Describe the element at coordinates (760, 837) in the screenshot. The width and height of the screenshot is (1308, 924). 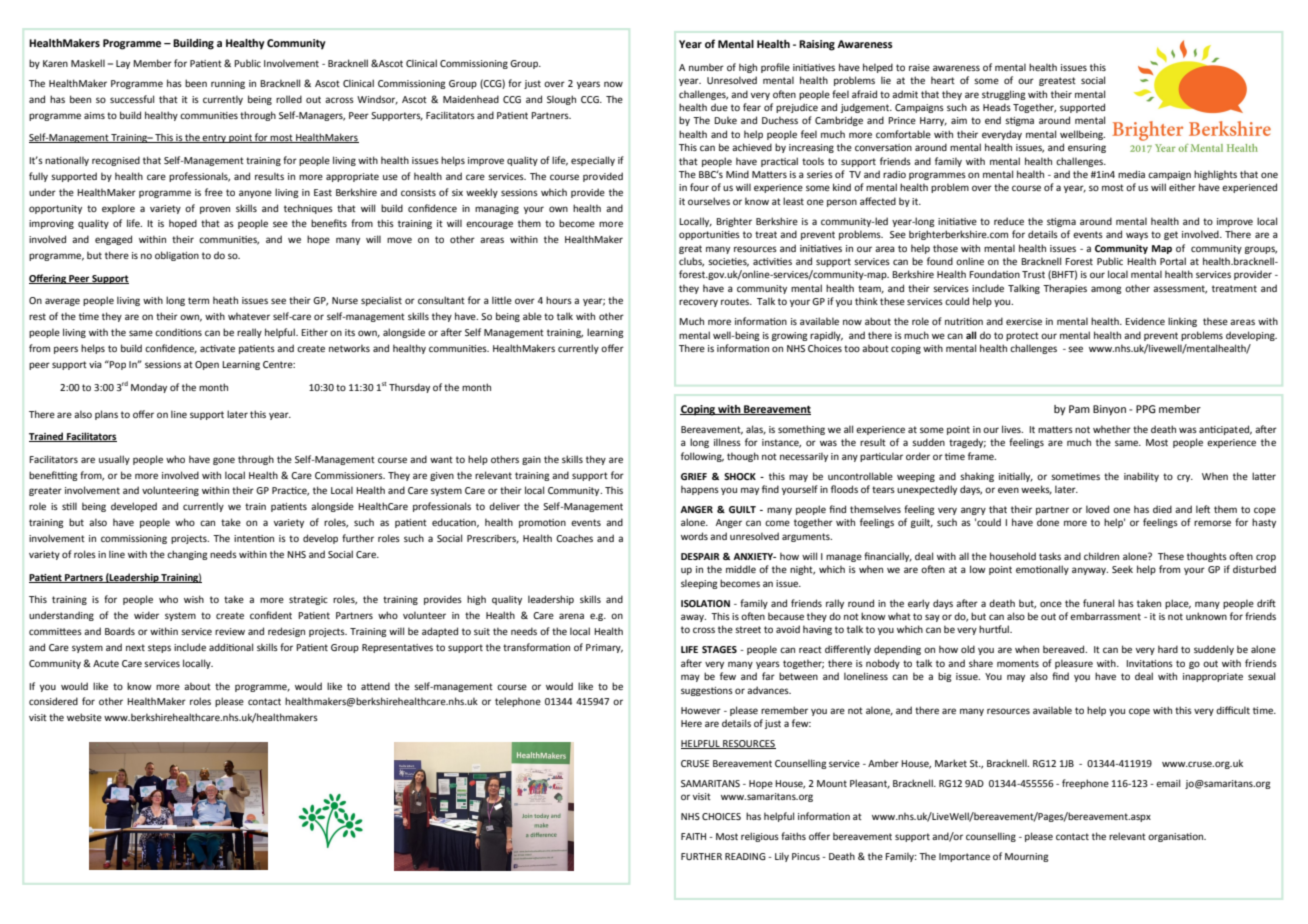
I see `religious` at that location.
